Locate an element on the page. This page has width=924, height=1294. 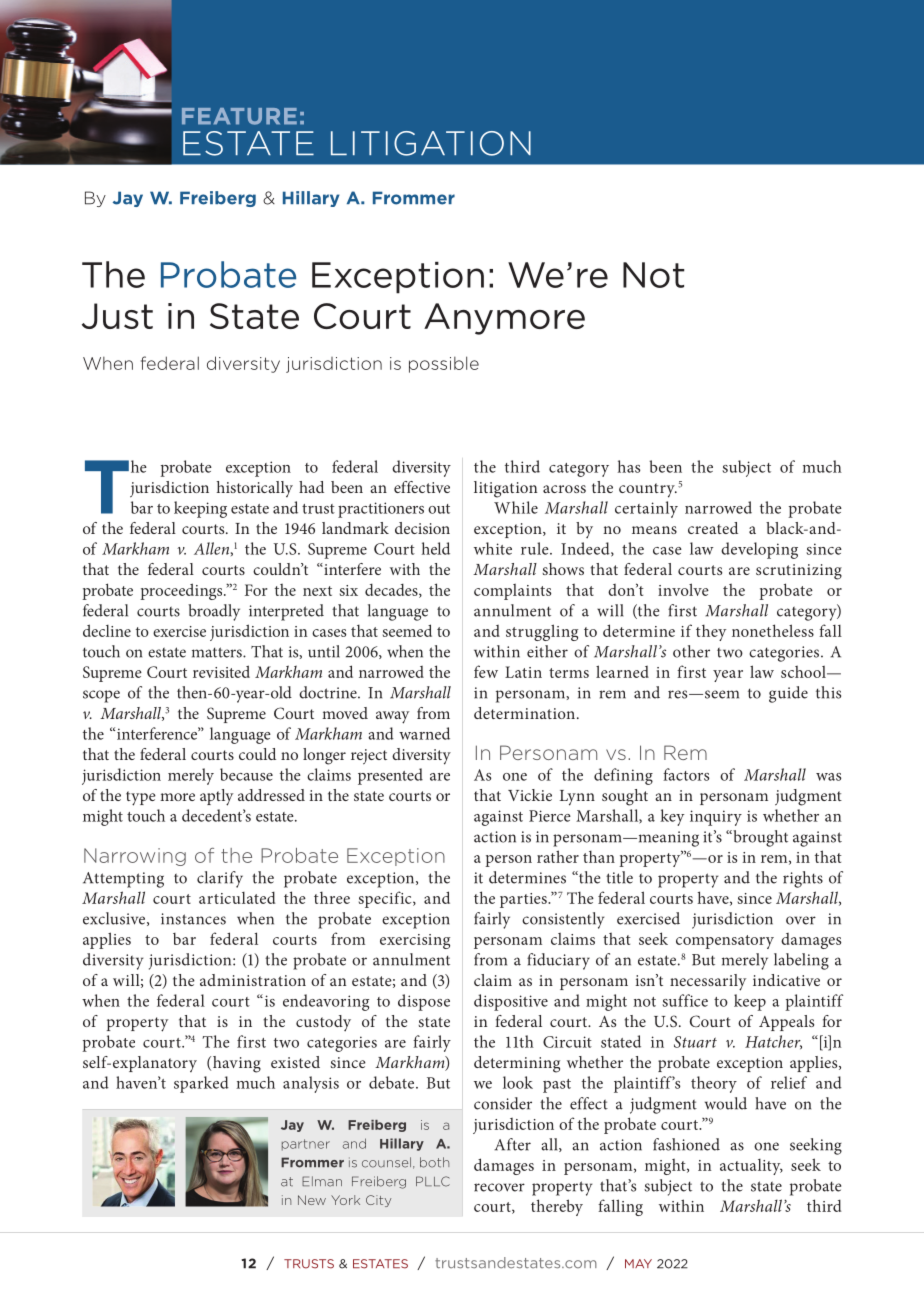
revisited is located at coordinates (221, 671).
